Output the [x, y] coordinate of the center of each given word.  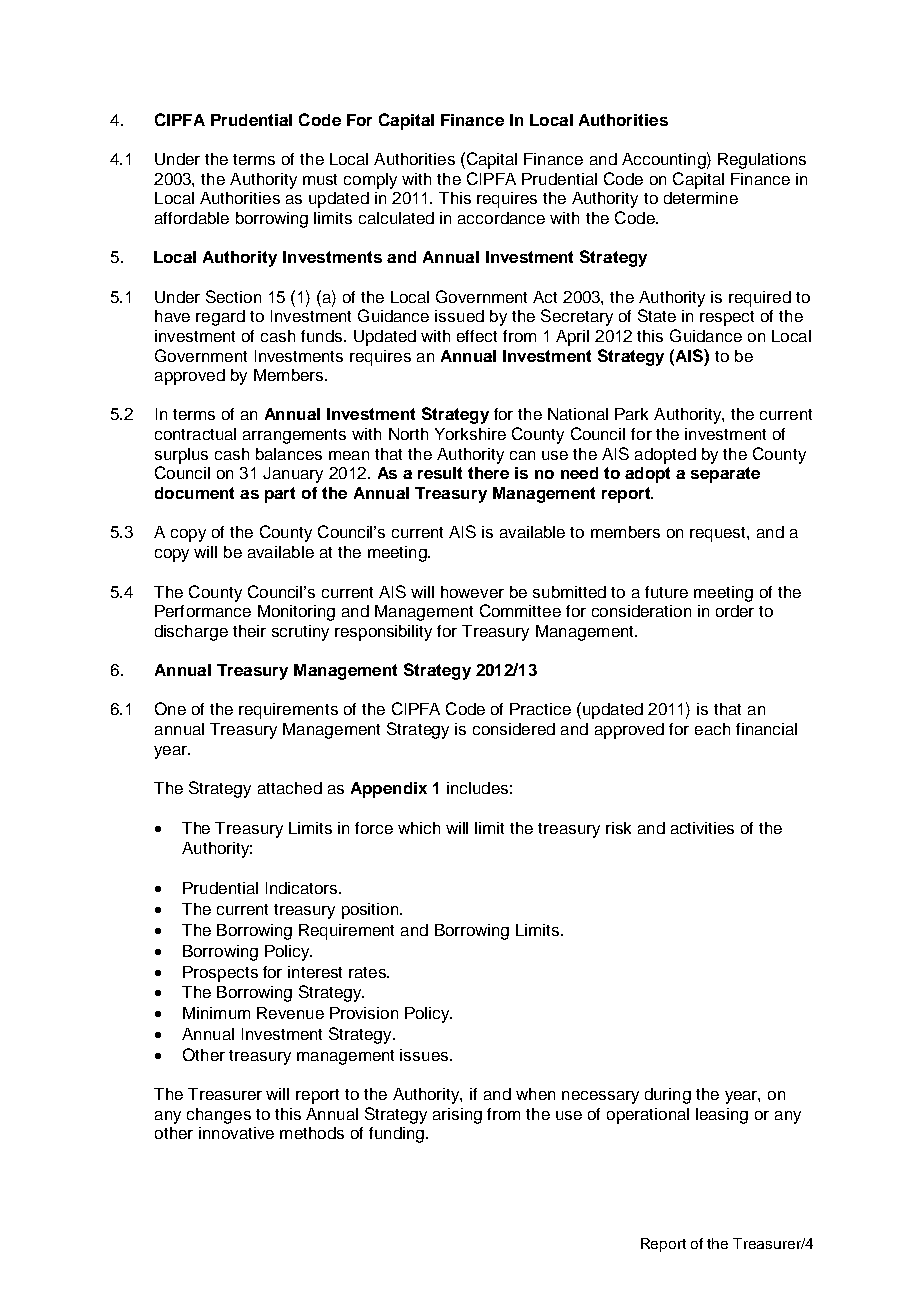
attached [290, 788]
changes [219, 1116]
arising [457, 1116]
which [419, 828]
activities [702, 828]
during [668, 1096]
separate [725, 475]
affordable [192, 218]
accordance [501, 218]
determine [701, 198]
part [280, 495]
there [488, 473]
